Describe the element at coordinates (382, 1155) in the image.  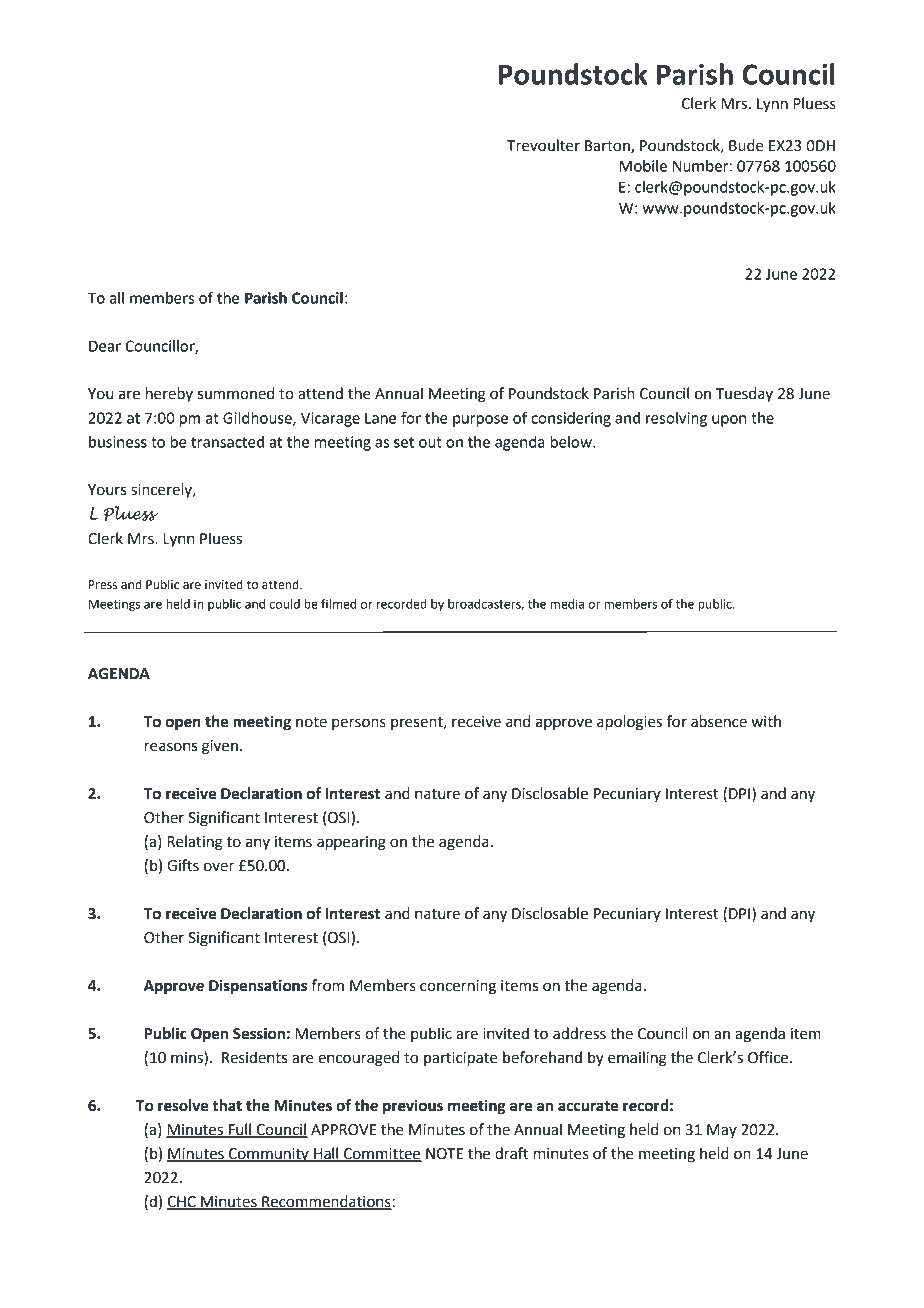
I see `Committee` at that location.
